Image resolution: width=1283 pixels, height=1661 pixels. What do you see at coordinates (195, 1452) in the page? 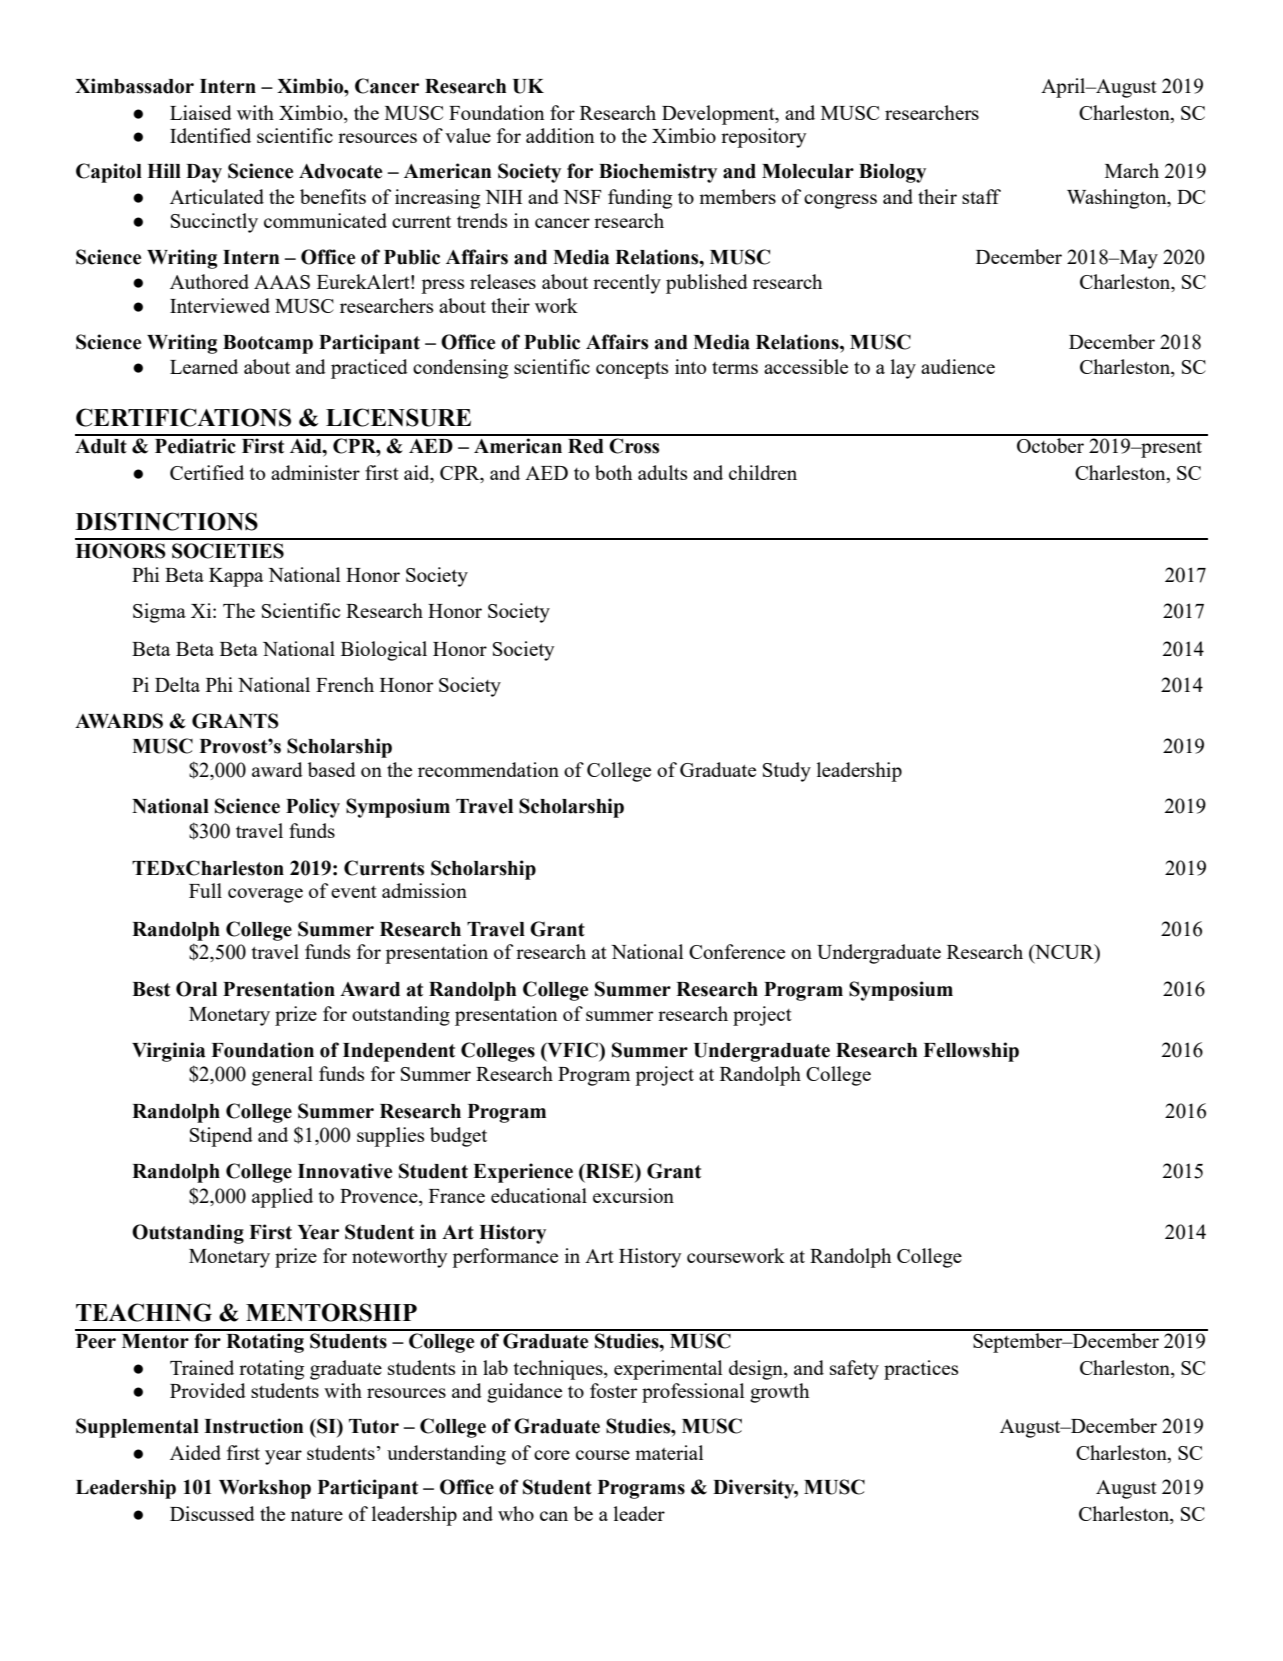
I see `Aided` at bounding box center [195, 1452].
